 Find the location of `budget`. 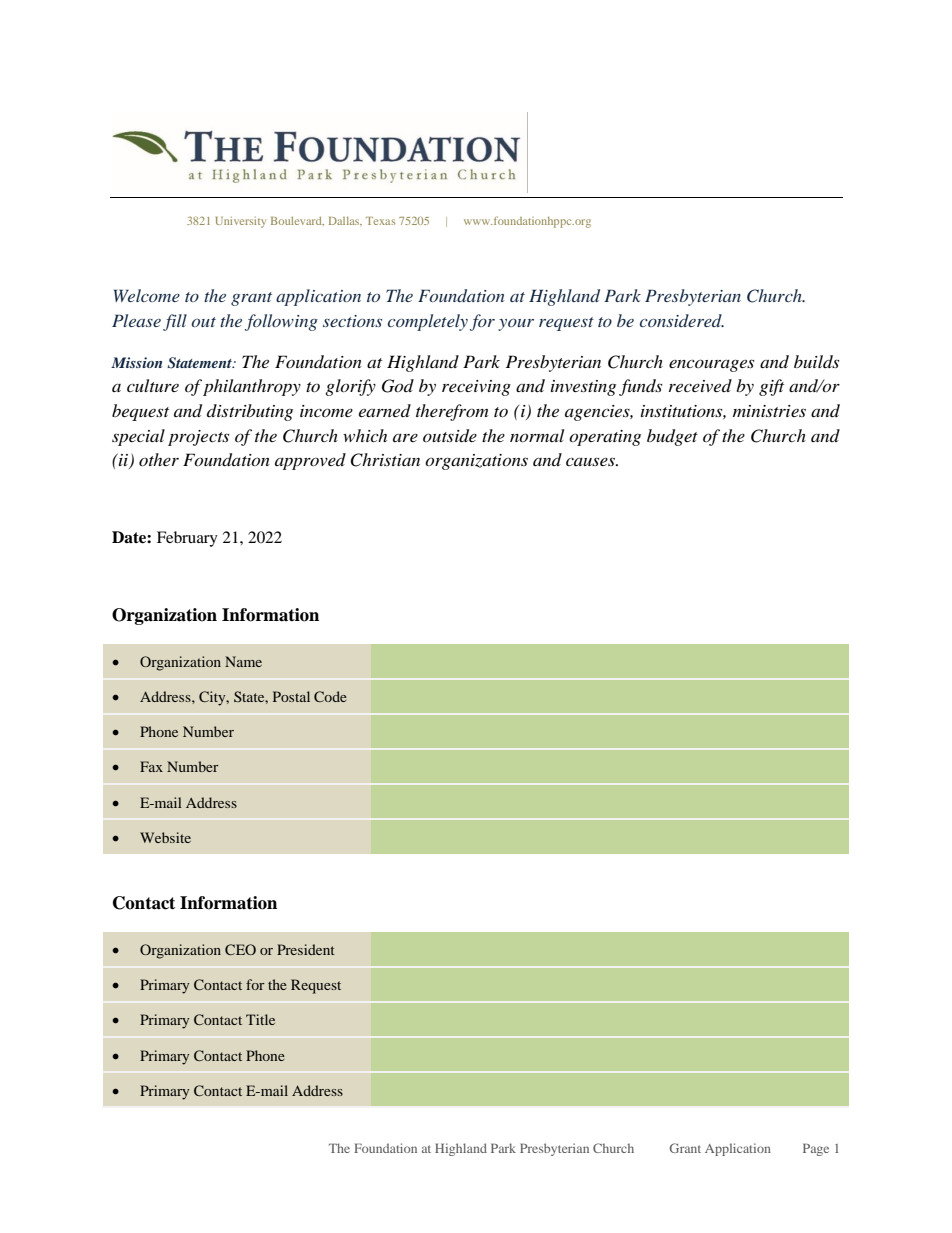

budget is located at coordinates (672, 437).
